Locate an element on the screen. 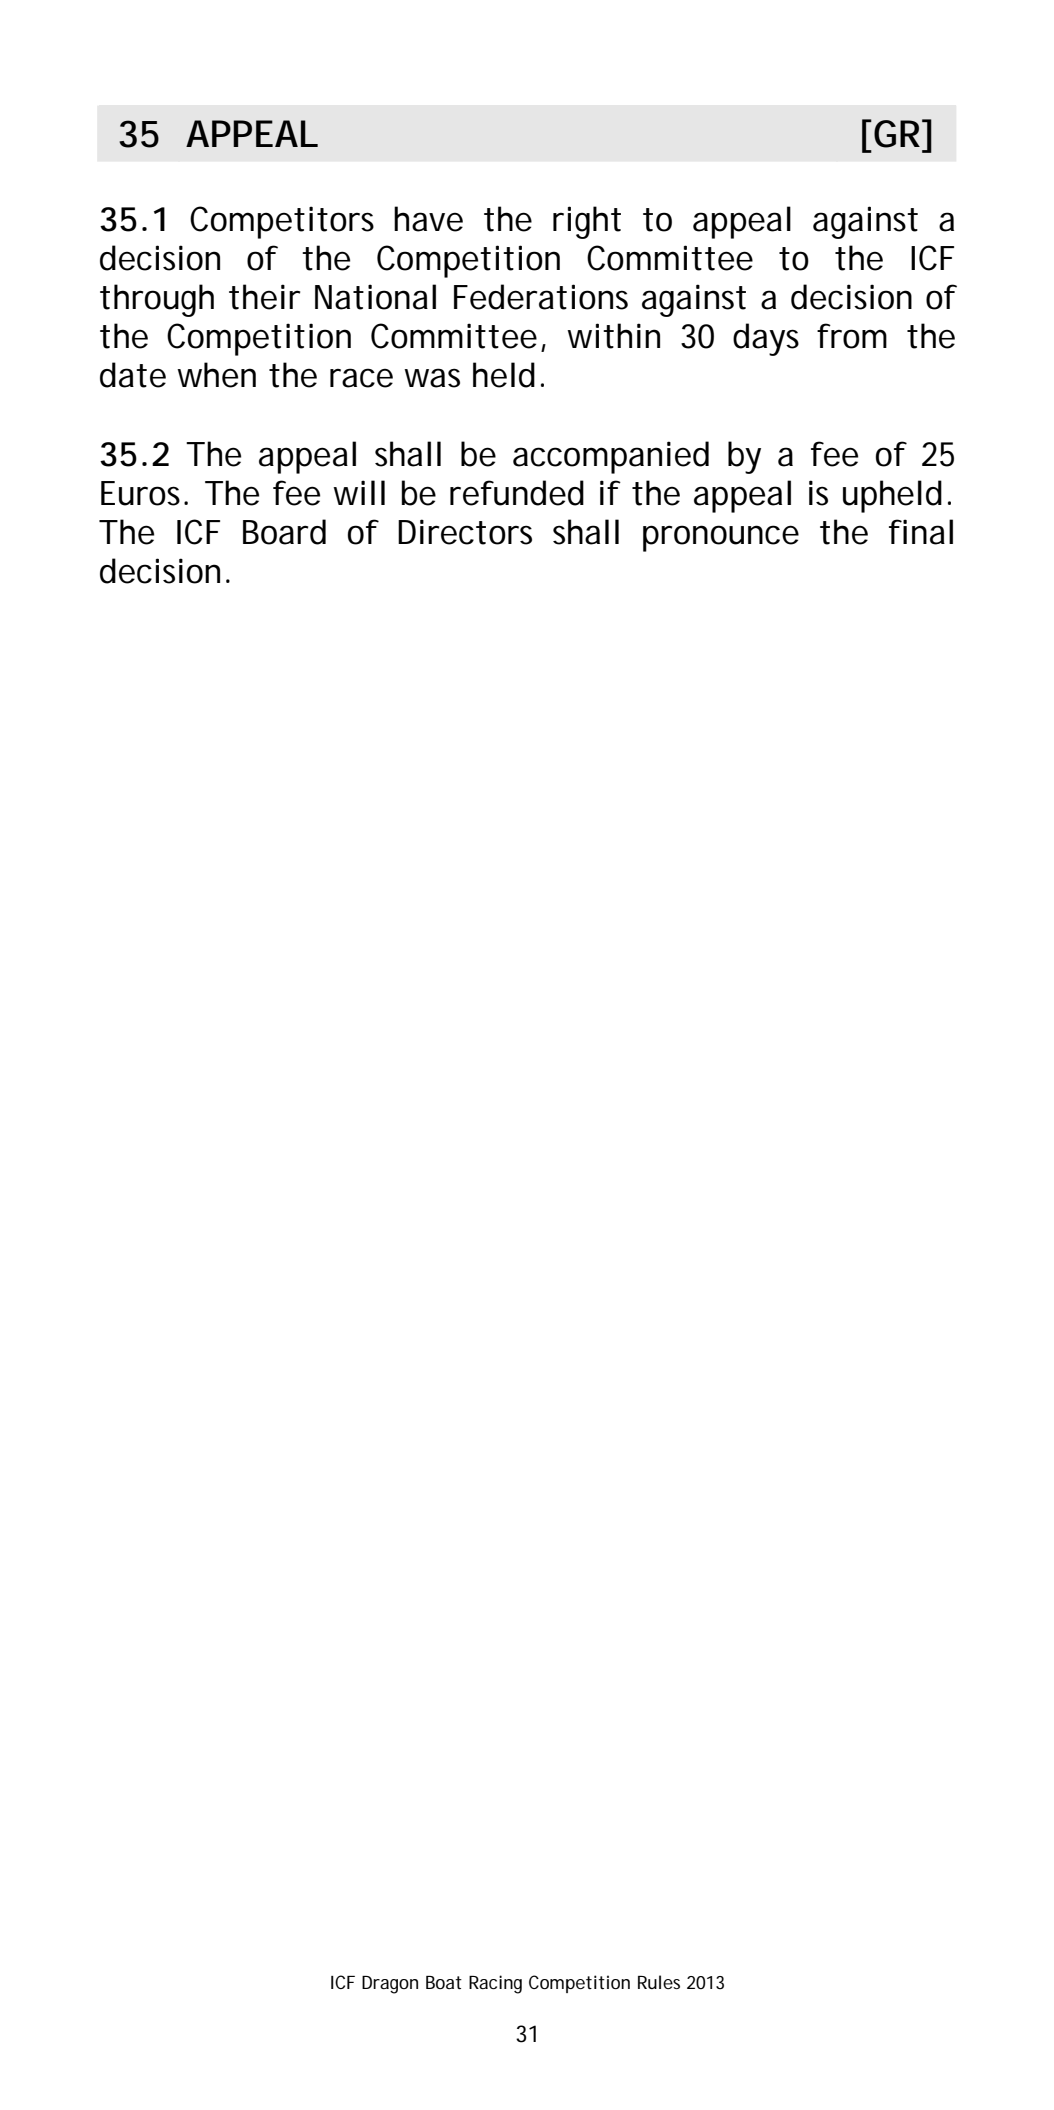  Rules is located at coordinates (659, 1982).
